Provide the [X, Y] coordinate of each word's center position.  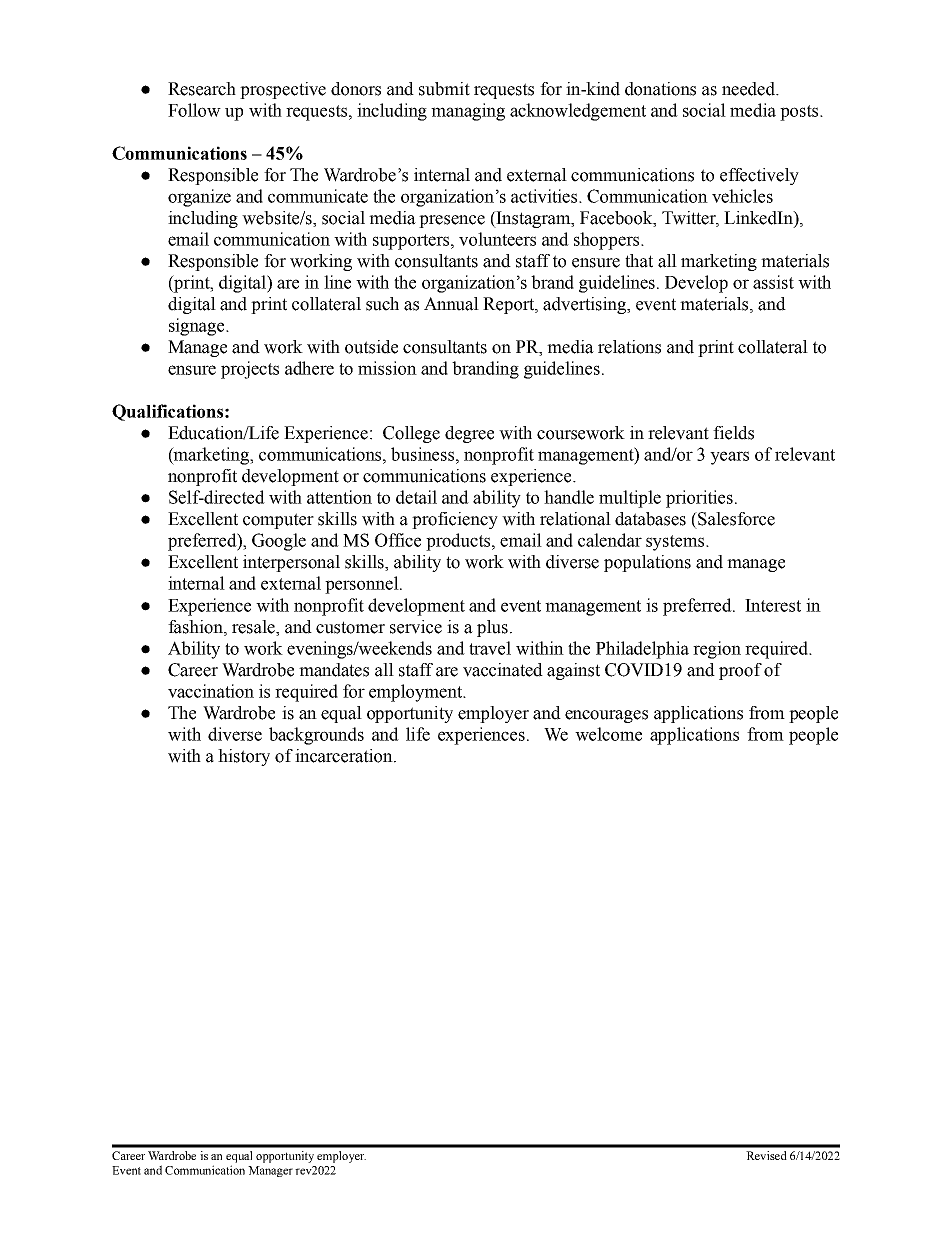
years [729, 458]
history [244, 757]
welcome [608, 734]
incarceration [345, 756]
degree [469, 434]
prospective [283, 90]
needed [750, 89]
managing [468, 112]
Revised [766, 1155]
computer [278, 521]
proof [740, 671]
